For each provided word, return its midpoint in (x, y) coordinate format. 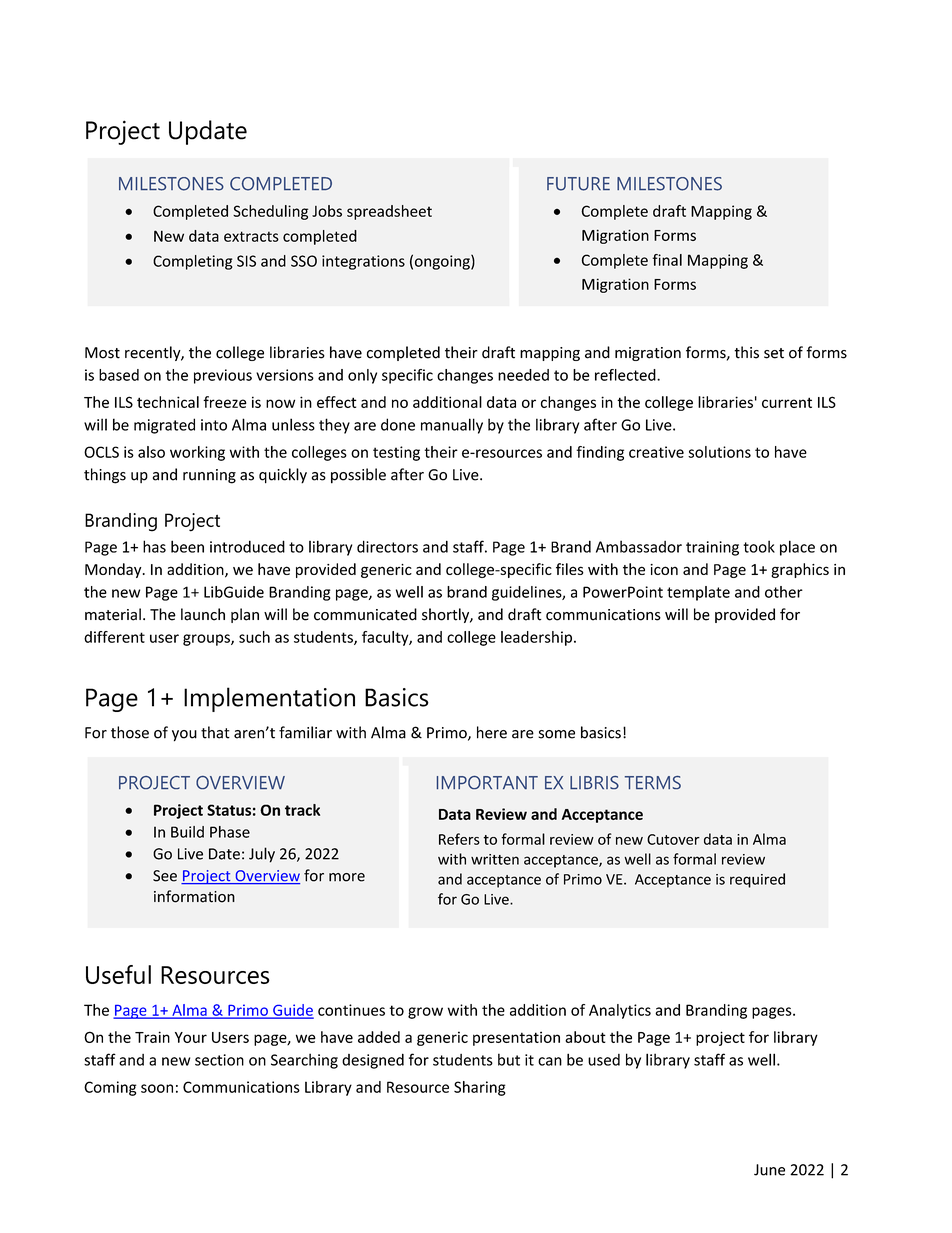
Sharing (480, 1088)
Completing (193, 262)
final (667, 260)
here (492, 732)
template (698, 593)
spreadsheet (389, 212)
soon (157, 1088)
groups (207, 640)
